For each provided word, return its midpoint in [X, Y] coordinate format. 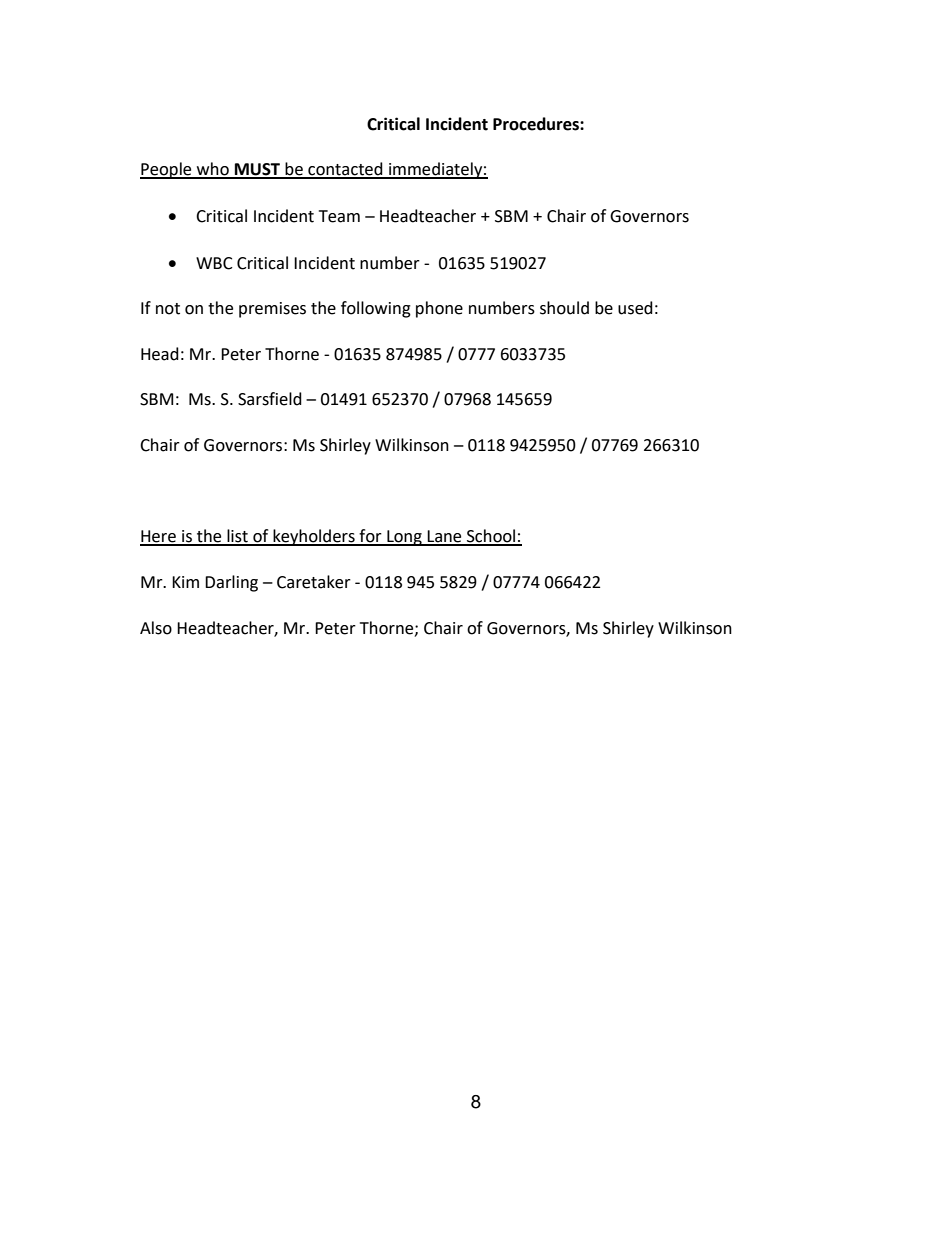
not [168, 309]
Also [156, 628]
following [376, 309]
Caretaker [314, 582]
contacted [345, 170]
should [564, 308]
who [213, 170]
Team [339, 216]
